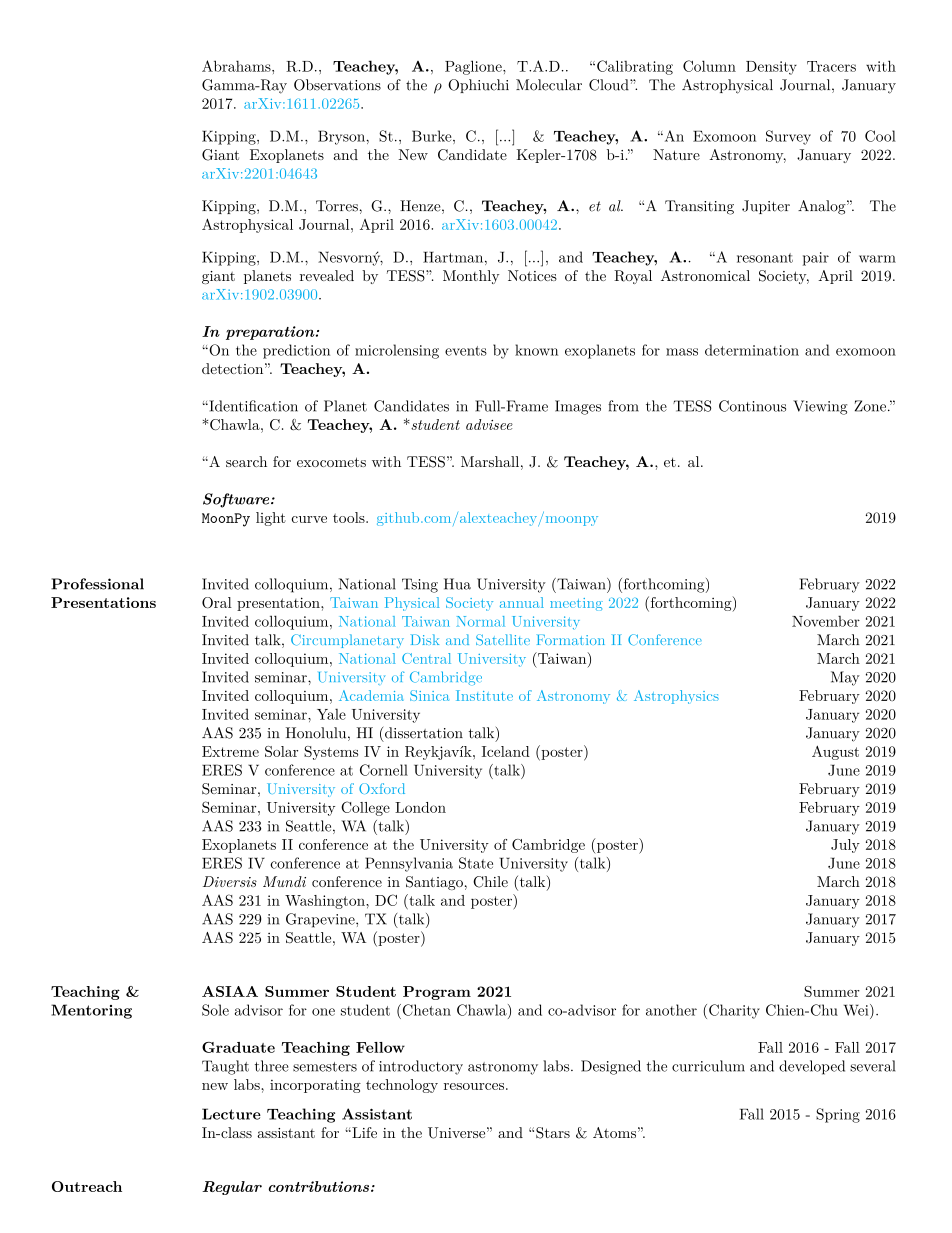  Describe the element at coordinates (478, 86) in the screenshot. I see `Ophiuchi` at that location.
